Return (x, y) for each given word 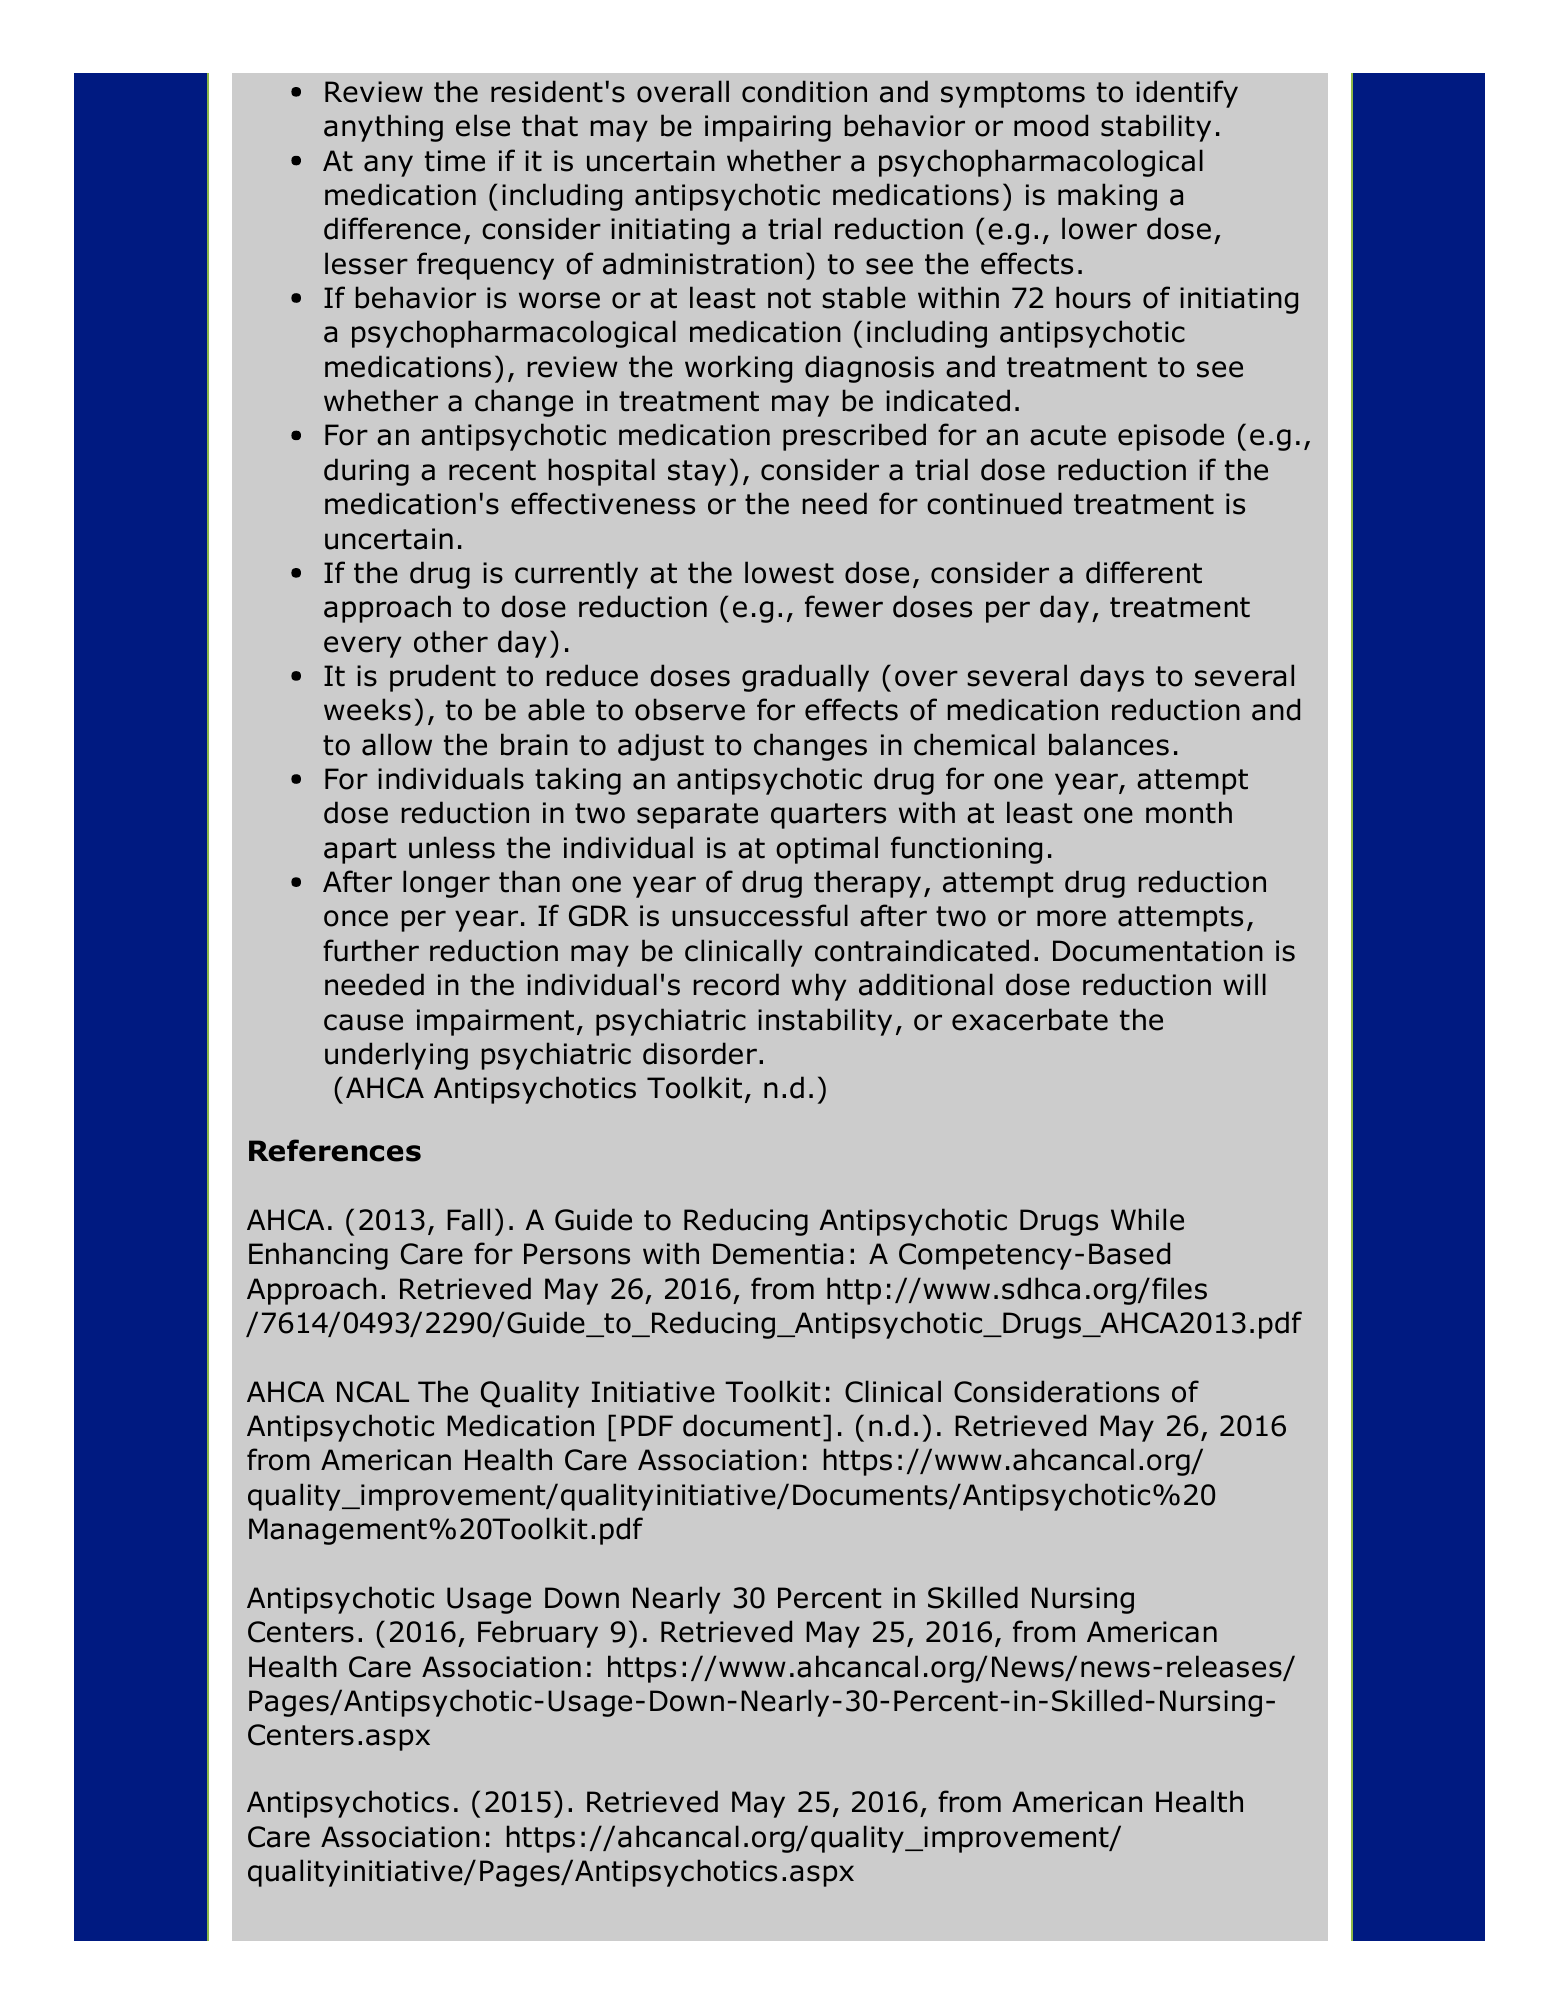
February (538, 1634)
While (1147, 1219)
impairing (768, 128)
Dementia (778, 1254)
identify (1187, 94)
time (455, 161)
